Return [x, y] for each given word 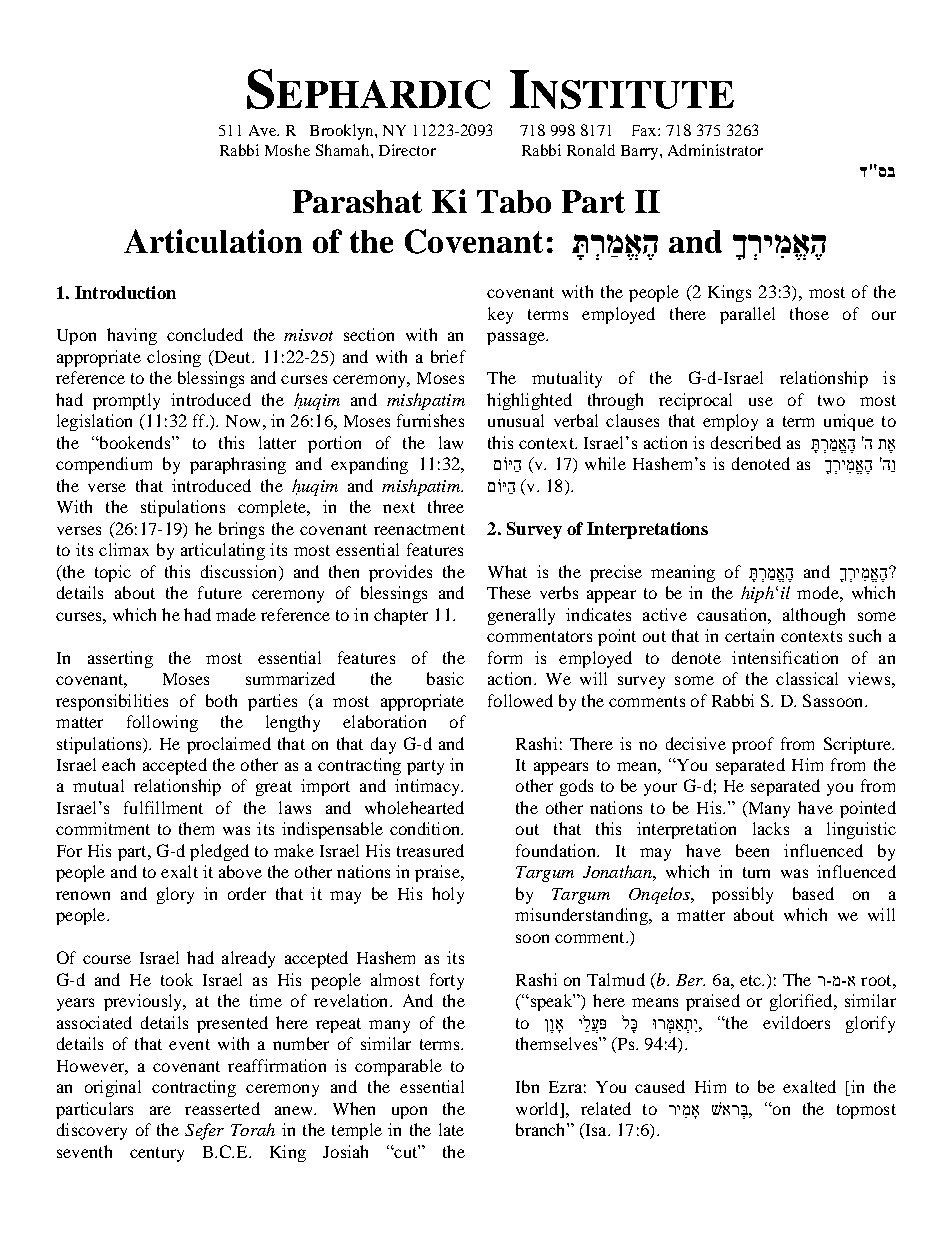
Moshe [287, 150]
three [446, 506]
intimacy [429, 787]
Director [407, 150]
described [746, 442]
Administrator [715, 150]
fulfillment [163, 807]
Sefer [204, 1131]
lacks [771, 828]
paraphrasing [238, 465]
